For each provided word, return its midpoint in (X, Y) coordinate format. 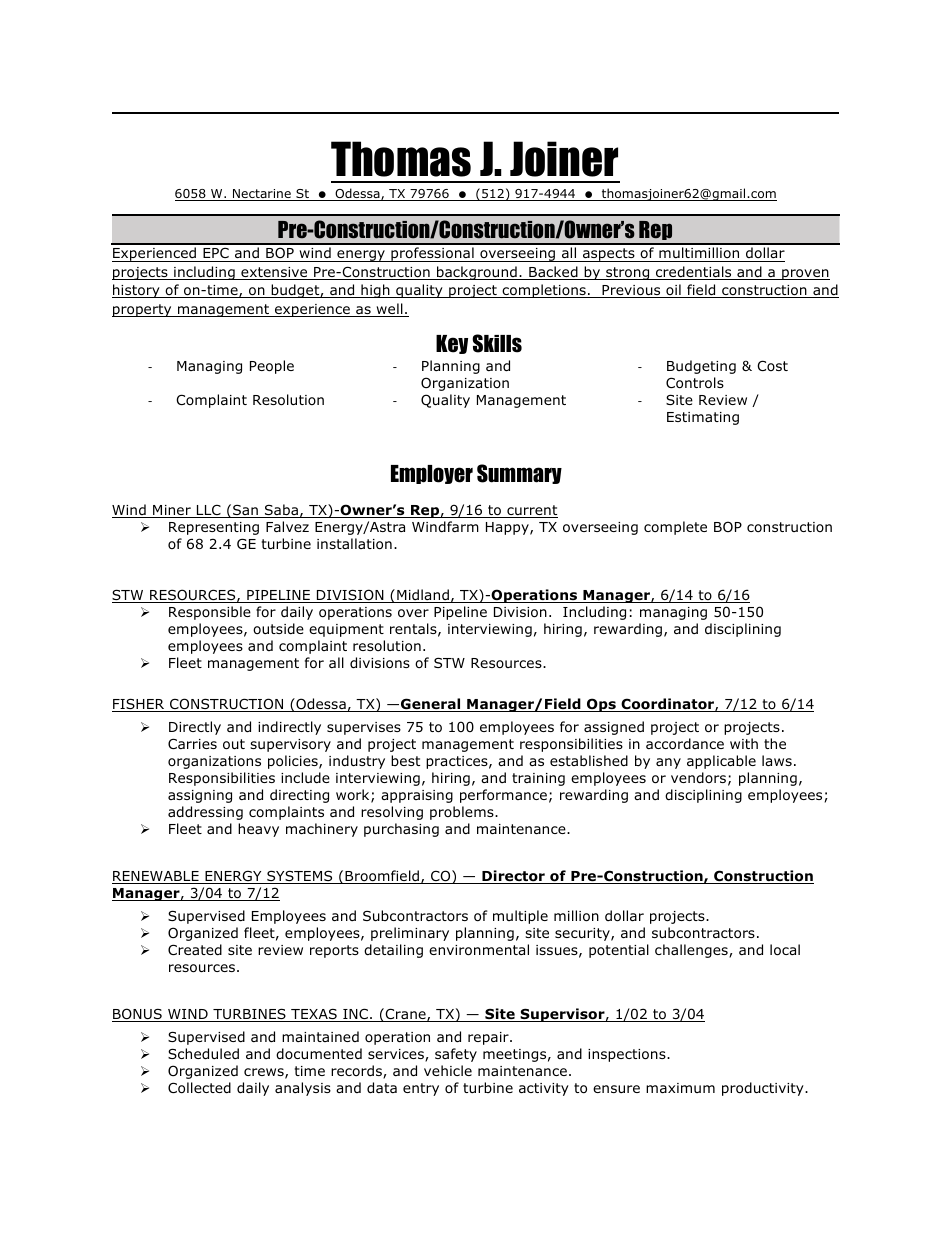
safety (456, 1055)
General (431, 705)
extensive (274, 273)
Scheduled (203, 1054)
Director (513, 877)
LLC (209, 511)
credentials (694, 273)
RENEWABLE (156, 877)
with (744, 743)
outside (278, 629)
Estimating (703, 418)
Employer (432, 474)
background (477, 273)
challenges (692, 951)
